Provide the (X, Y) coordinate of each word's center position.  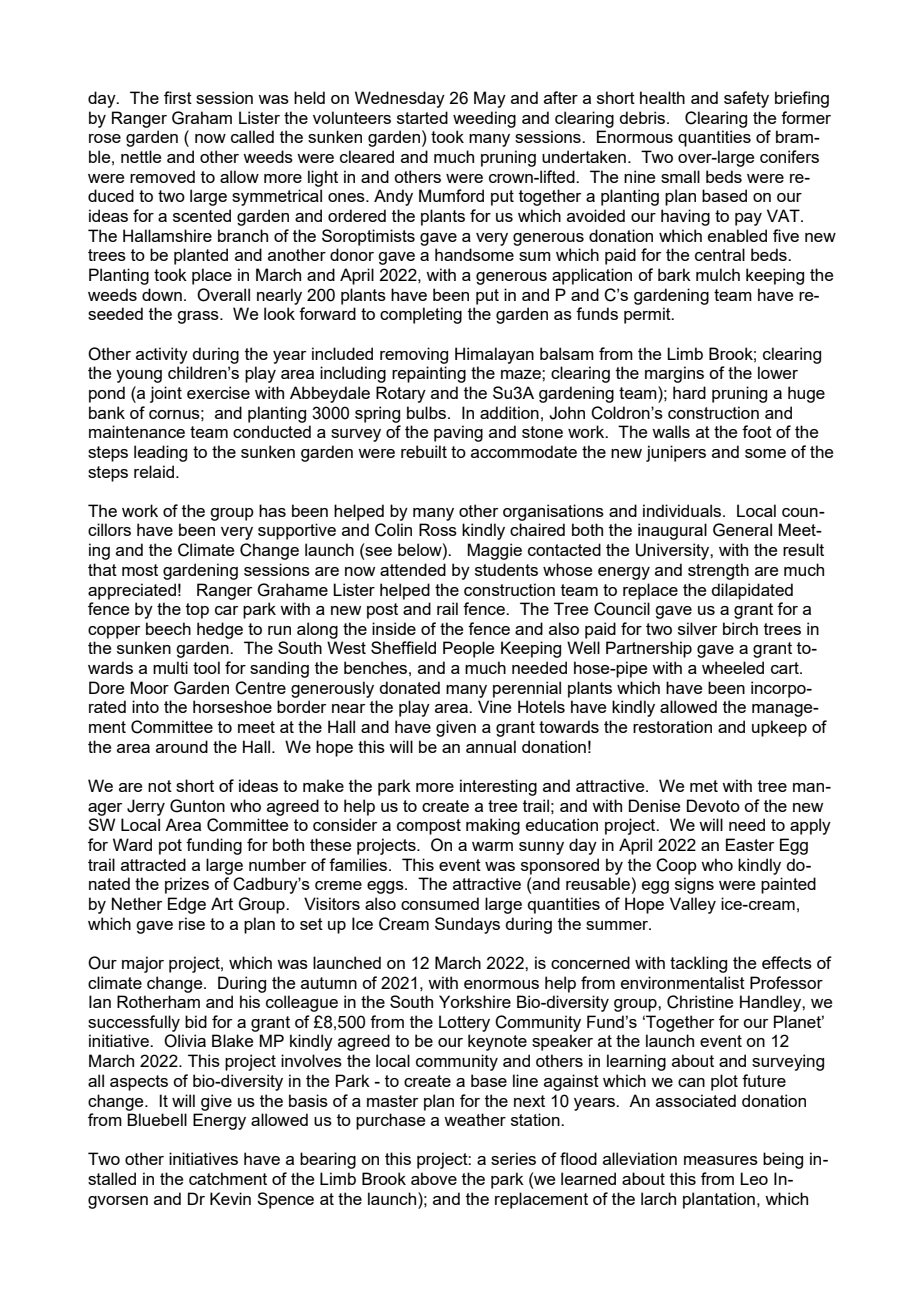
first (178, 97)
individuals (683, 510)
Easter (750, 844)
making (493, 826)
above (434, 1178)
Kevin (230, 1198)
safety (746, 99)
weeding (484, 119)
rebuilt (424, 451)
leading (160, 453)
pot (170, 847)
